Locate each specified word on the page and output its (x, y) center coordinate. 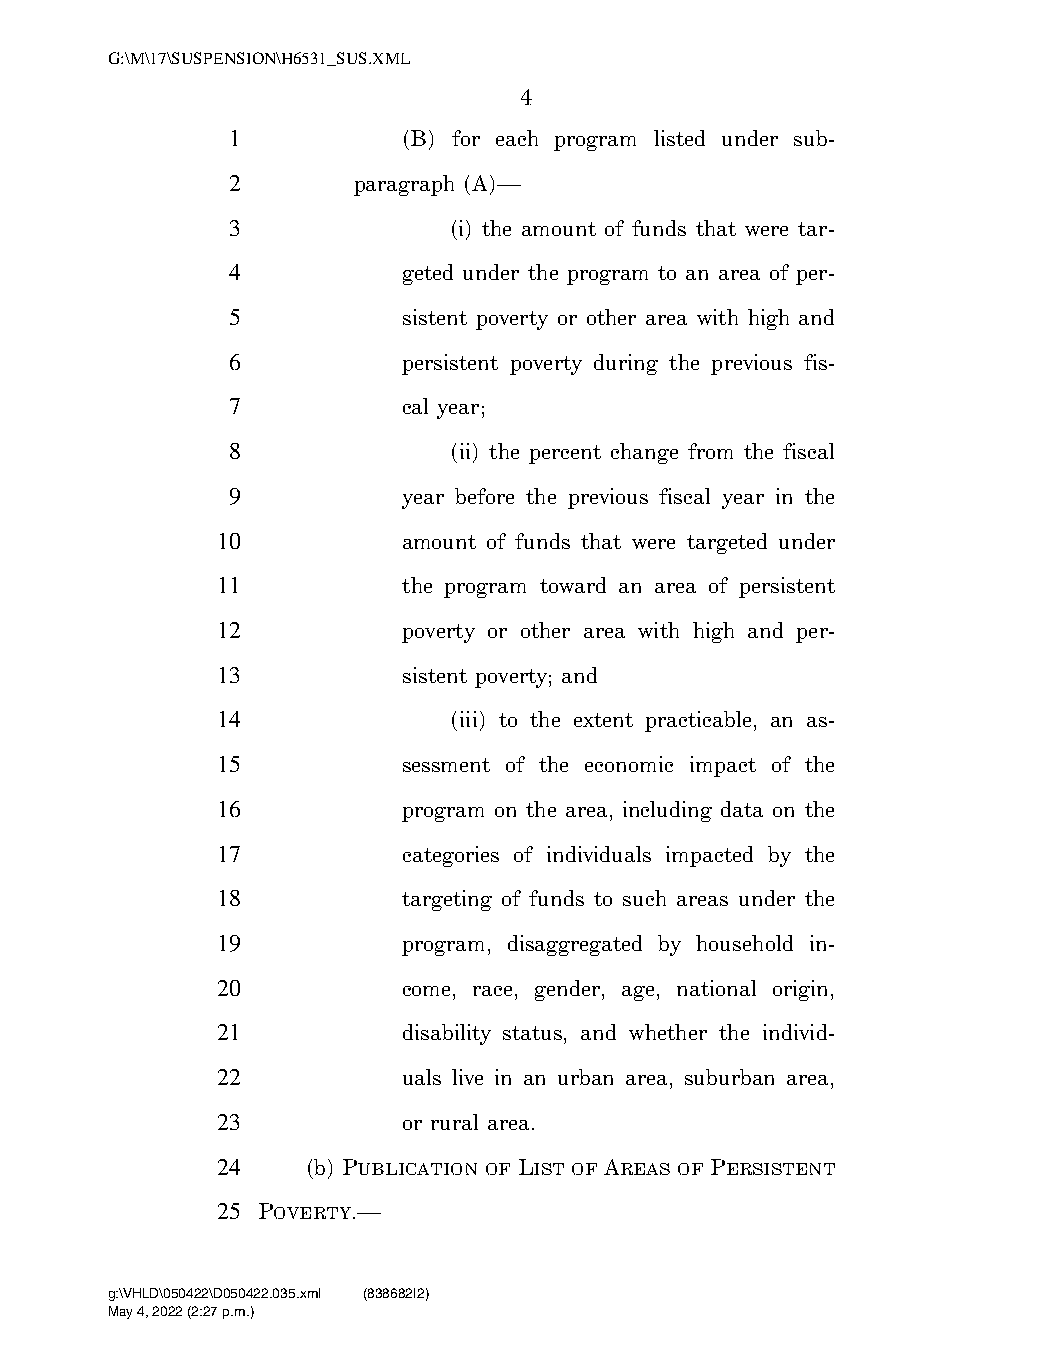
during (626, 364)
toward (573, 585)
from (710, 451)
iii (468, 719)
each (517, 138)
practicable (698, 721)
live (467, 1077)
